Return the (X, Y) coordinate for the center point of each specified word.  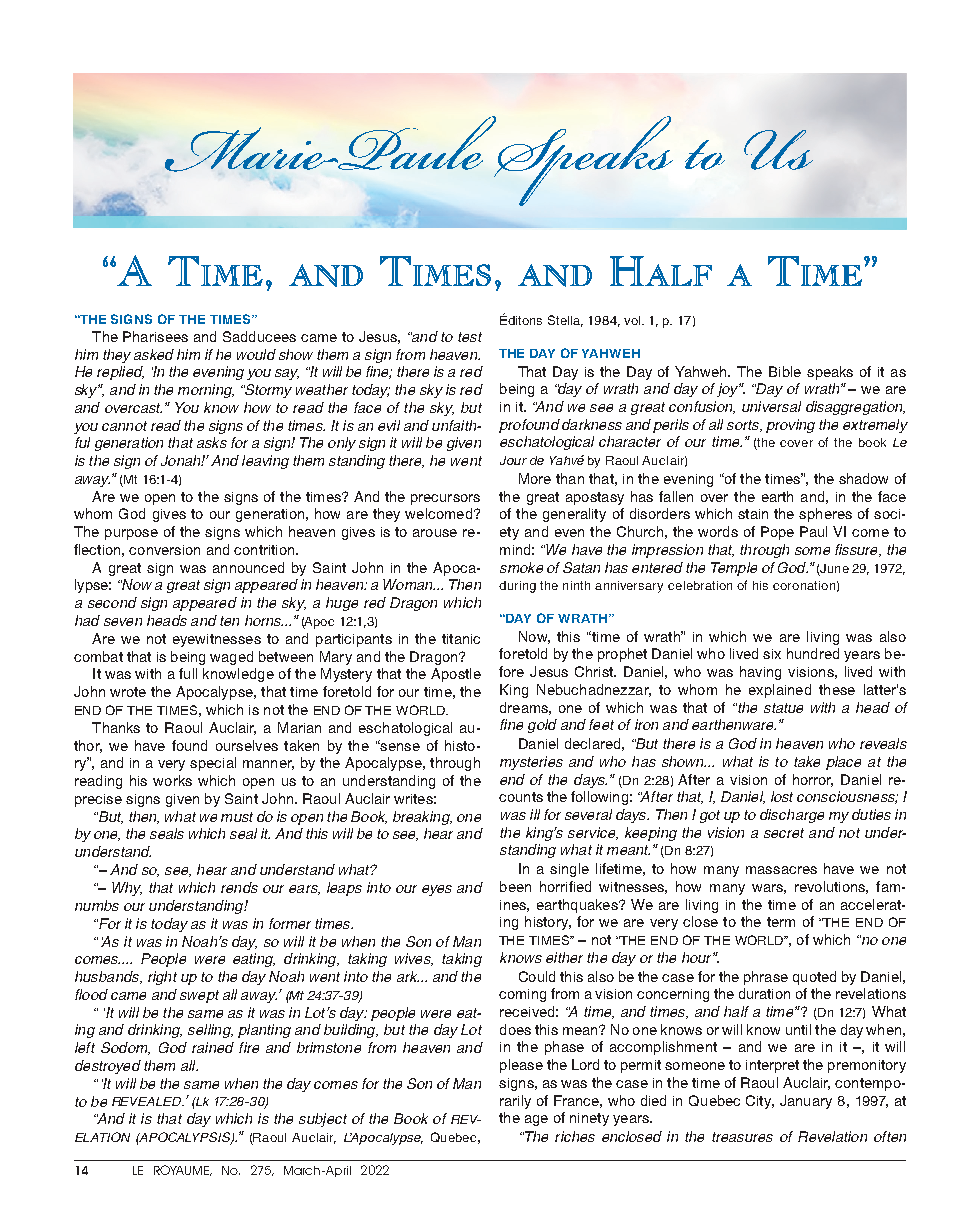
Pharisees (155, 336)
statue (783, 708)
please (521, 1066)
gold (542, 726)
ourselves (247, 745)
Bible (785, 371)
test (470, 337)
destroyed (108, 1067)
